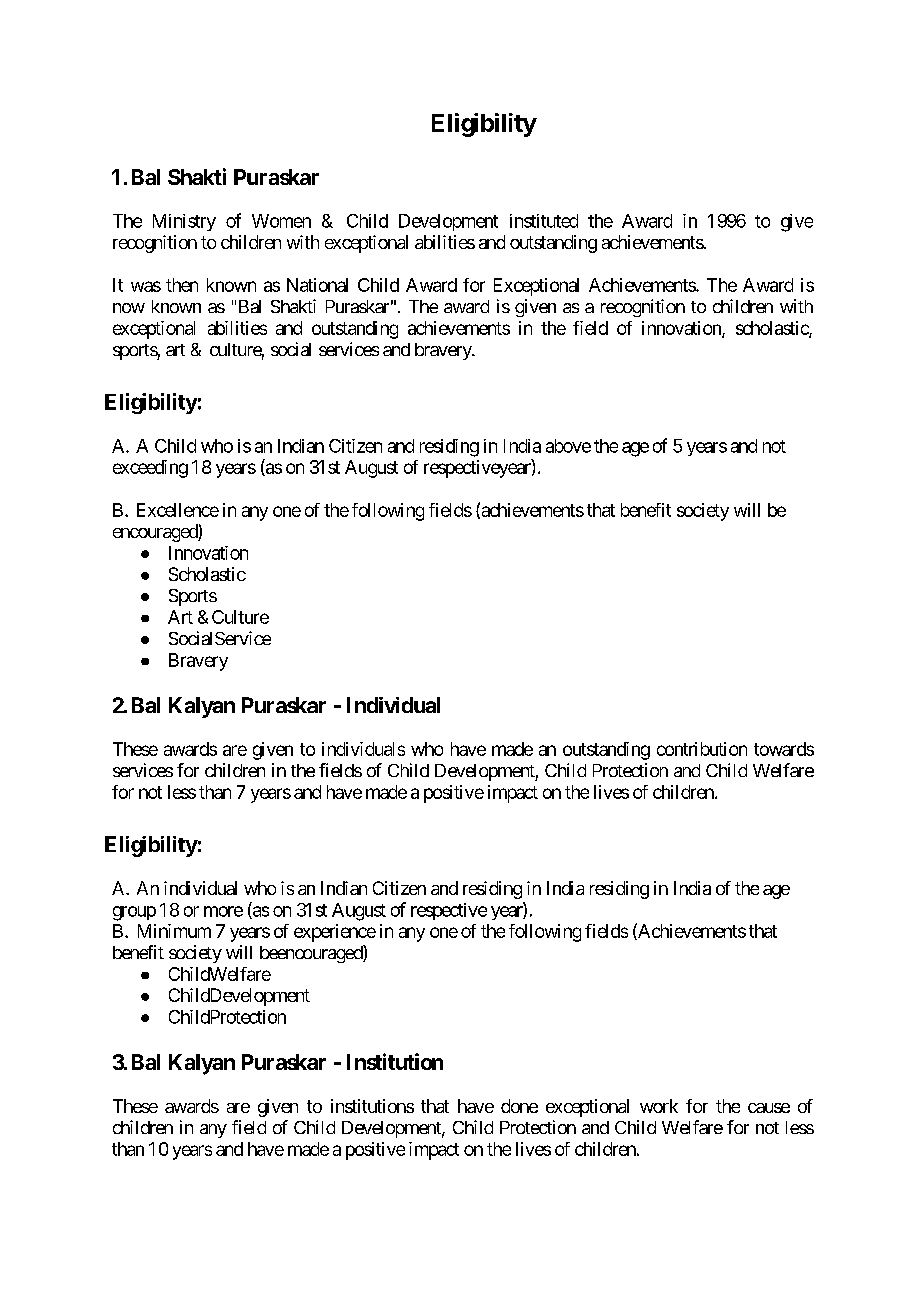 This screenshot has width=924, height=1307. I want to click on work, so click(659, 1106).
